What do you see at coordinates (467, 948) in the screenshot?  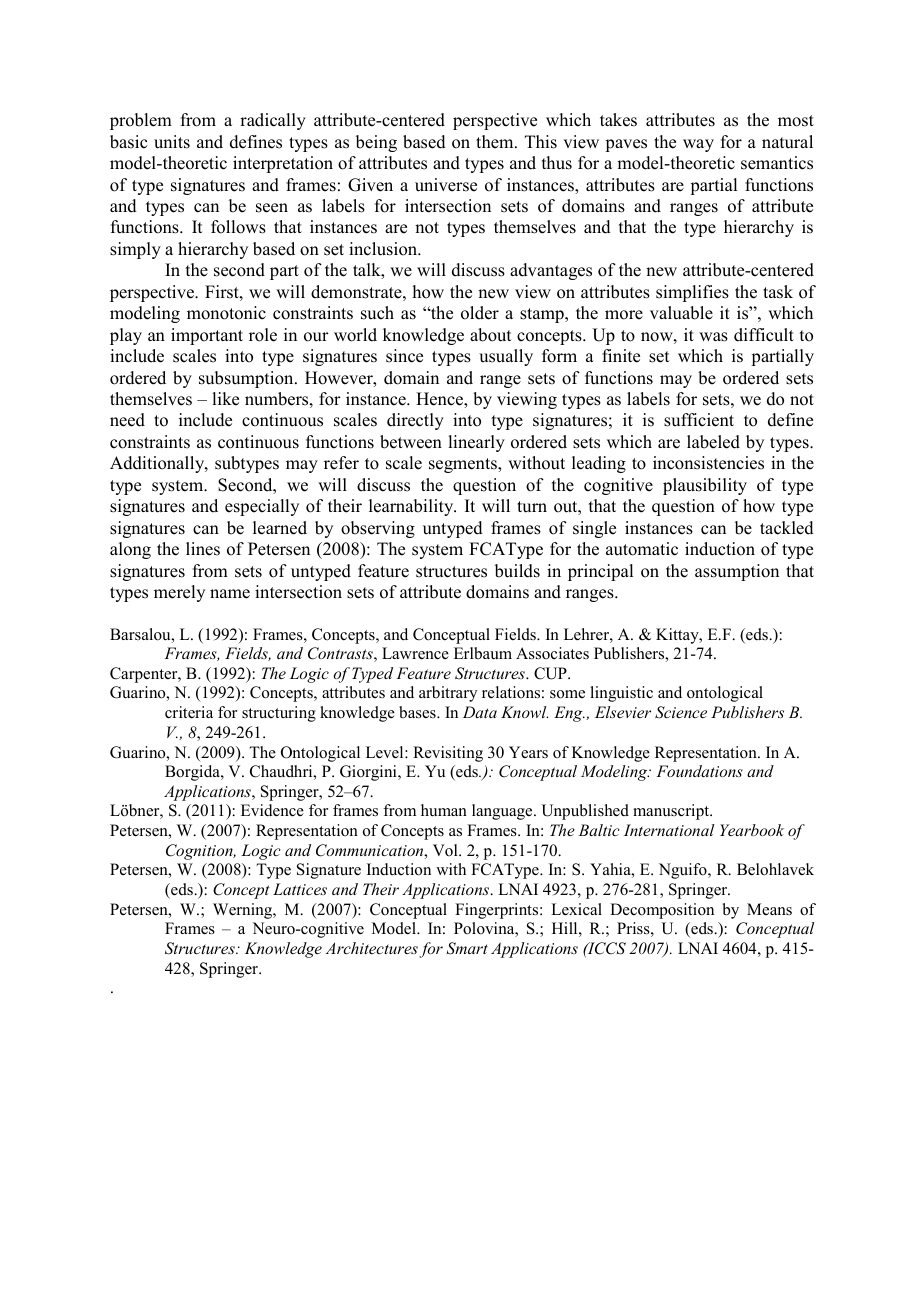 I see `Smart` at bounding box center [467, 948].
